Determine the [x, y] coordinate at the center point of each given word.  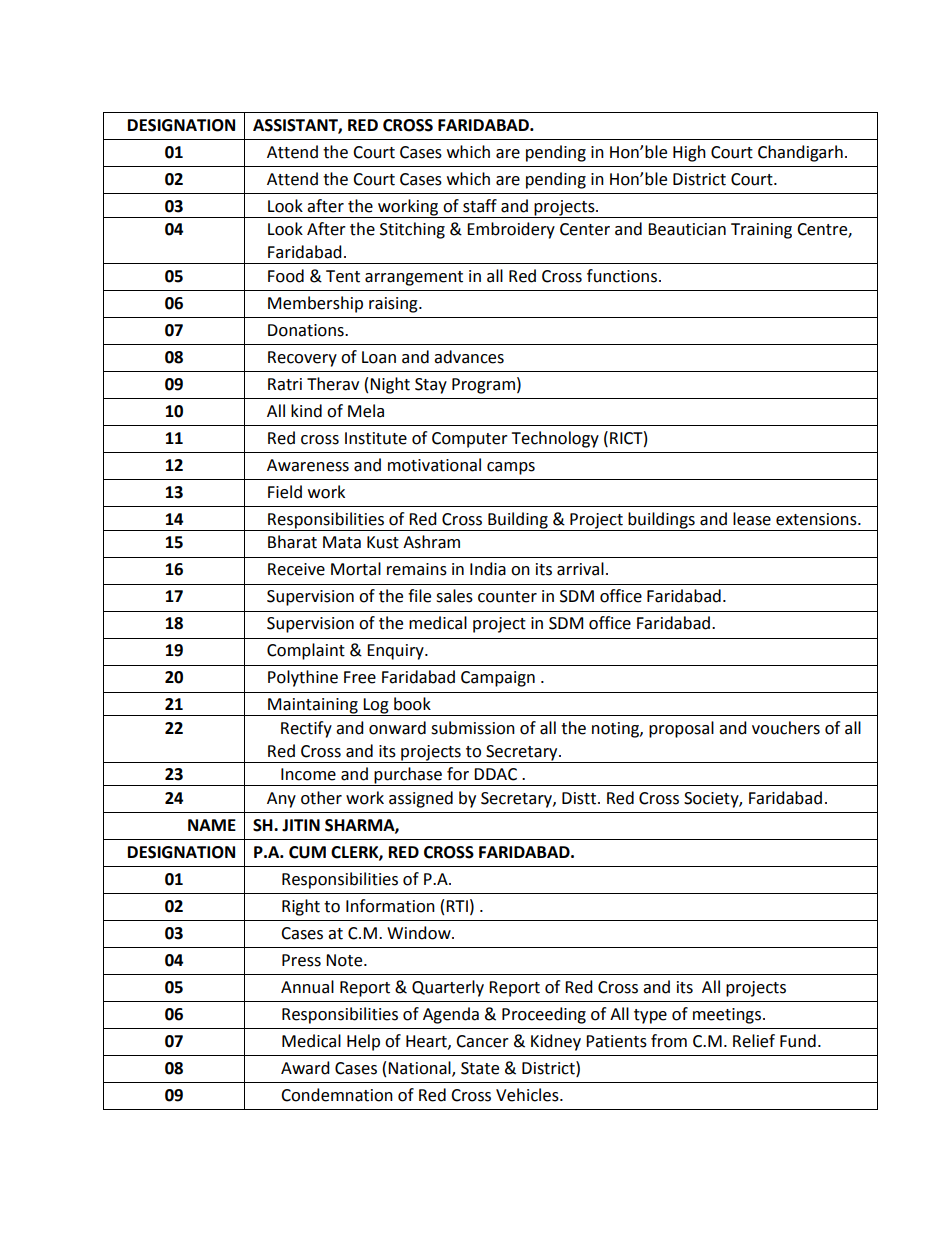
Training [761, 231]
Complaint [306, 651]
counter [507, 597]
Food [286, 276]
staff [480, 206]
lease [752, 519]
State [480, 1068]
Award [305, 1068]
